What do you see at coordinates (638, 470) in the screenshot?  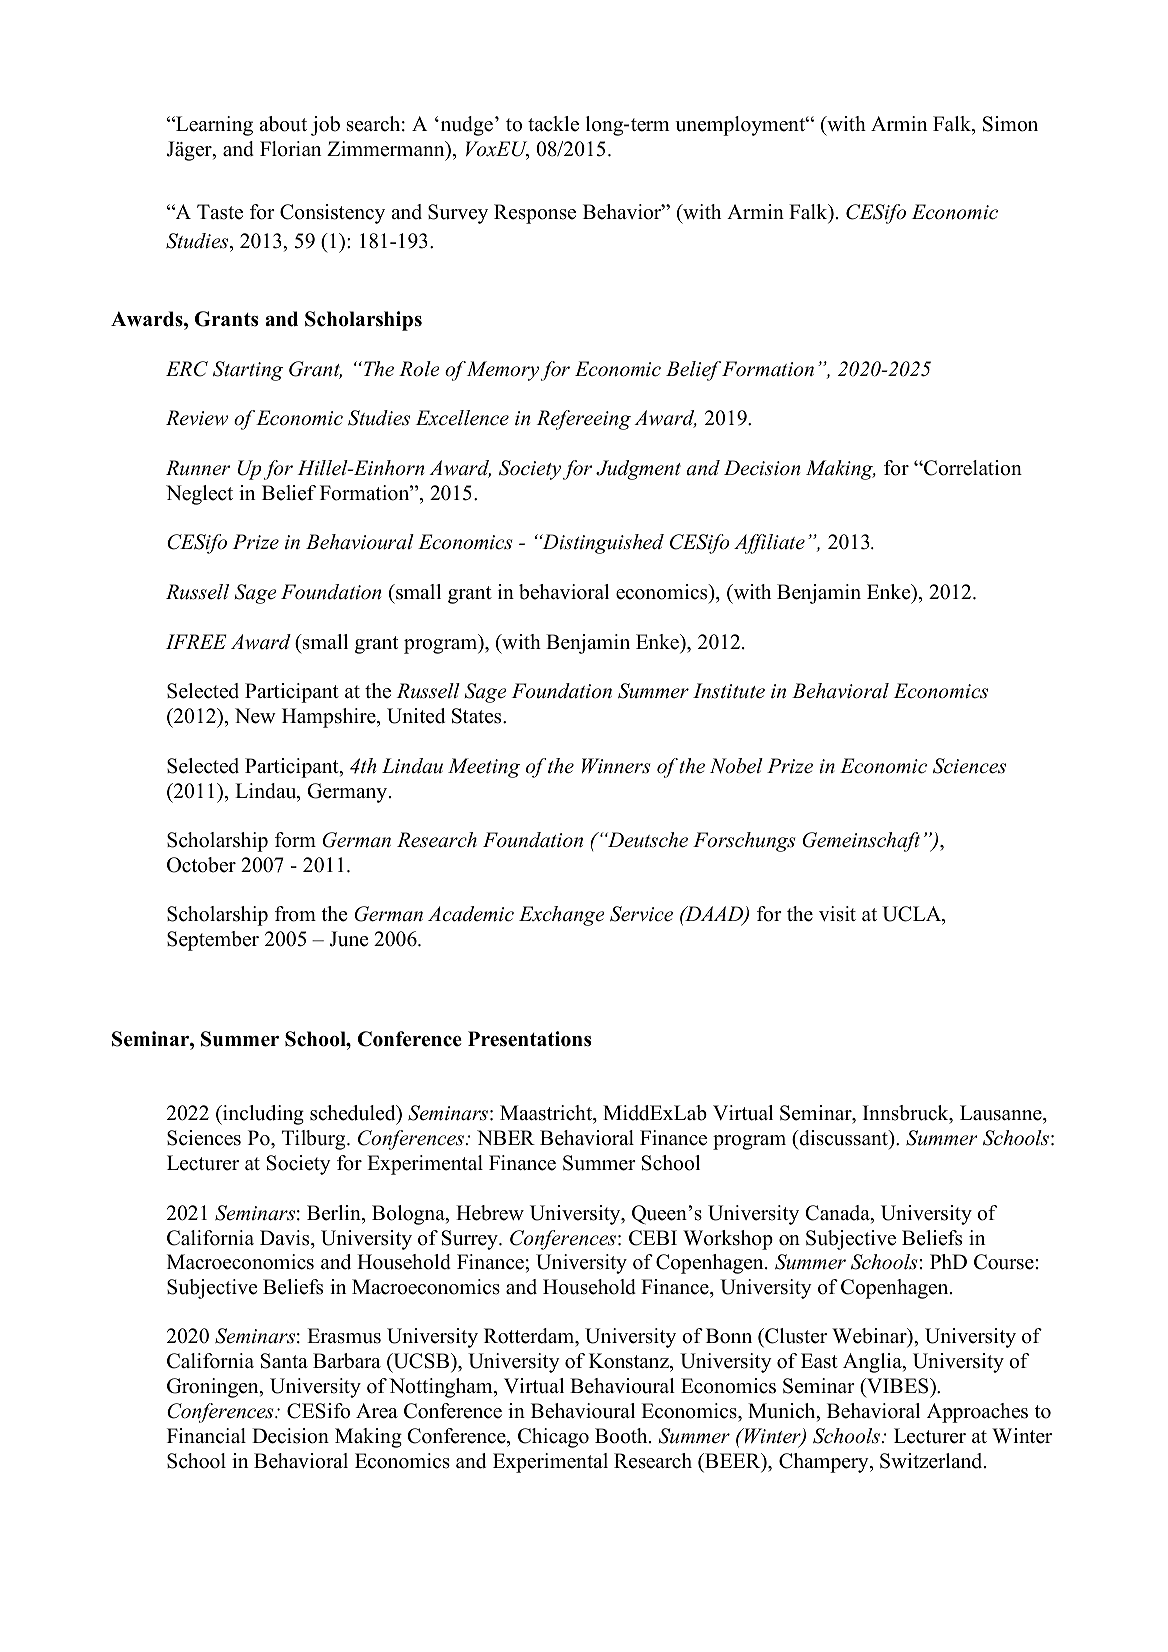 I see `Judgment` at bounding box center [638, 470].
